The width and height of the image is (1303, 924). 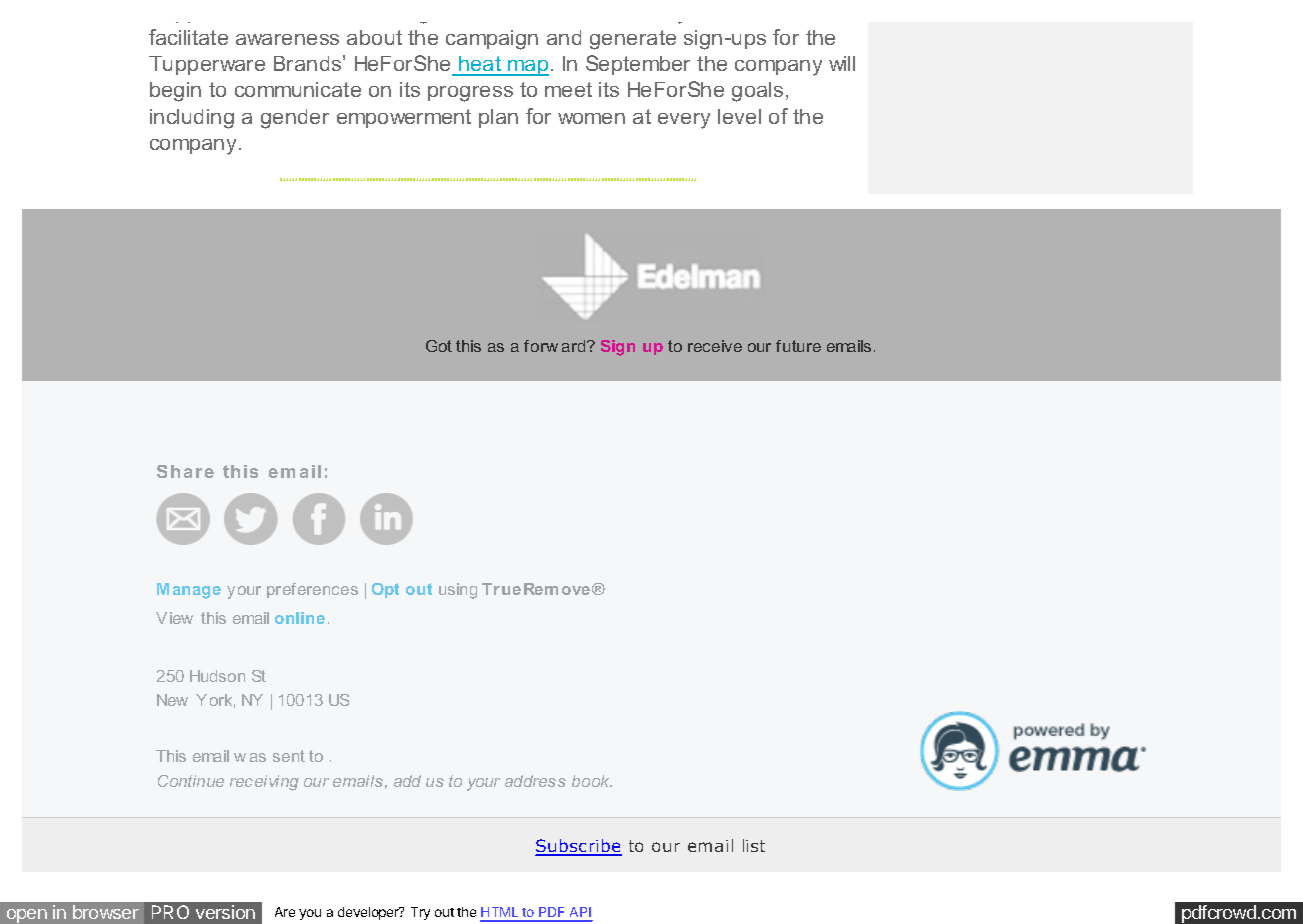 What do you see at coordinates (189, 591) in the image?
I see `Manage` at bounding box center [189, 591].
